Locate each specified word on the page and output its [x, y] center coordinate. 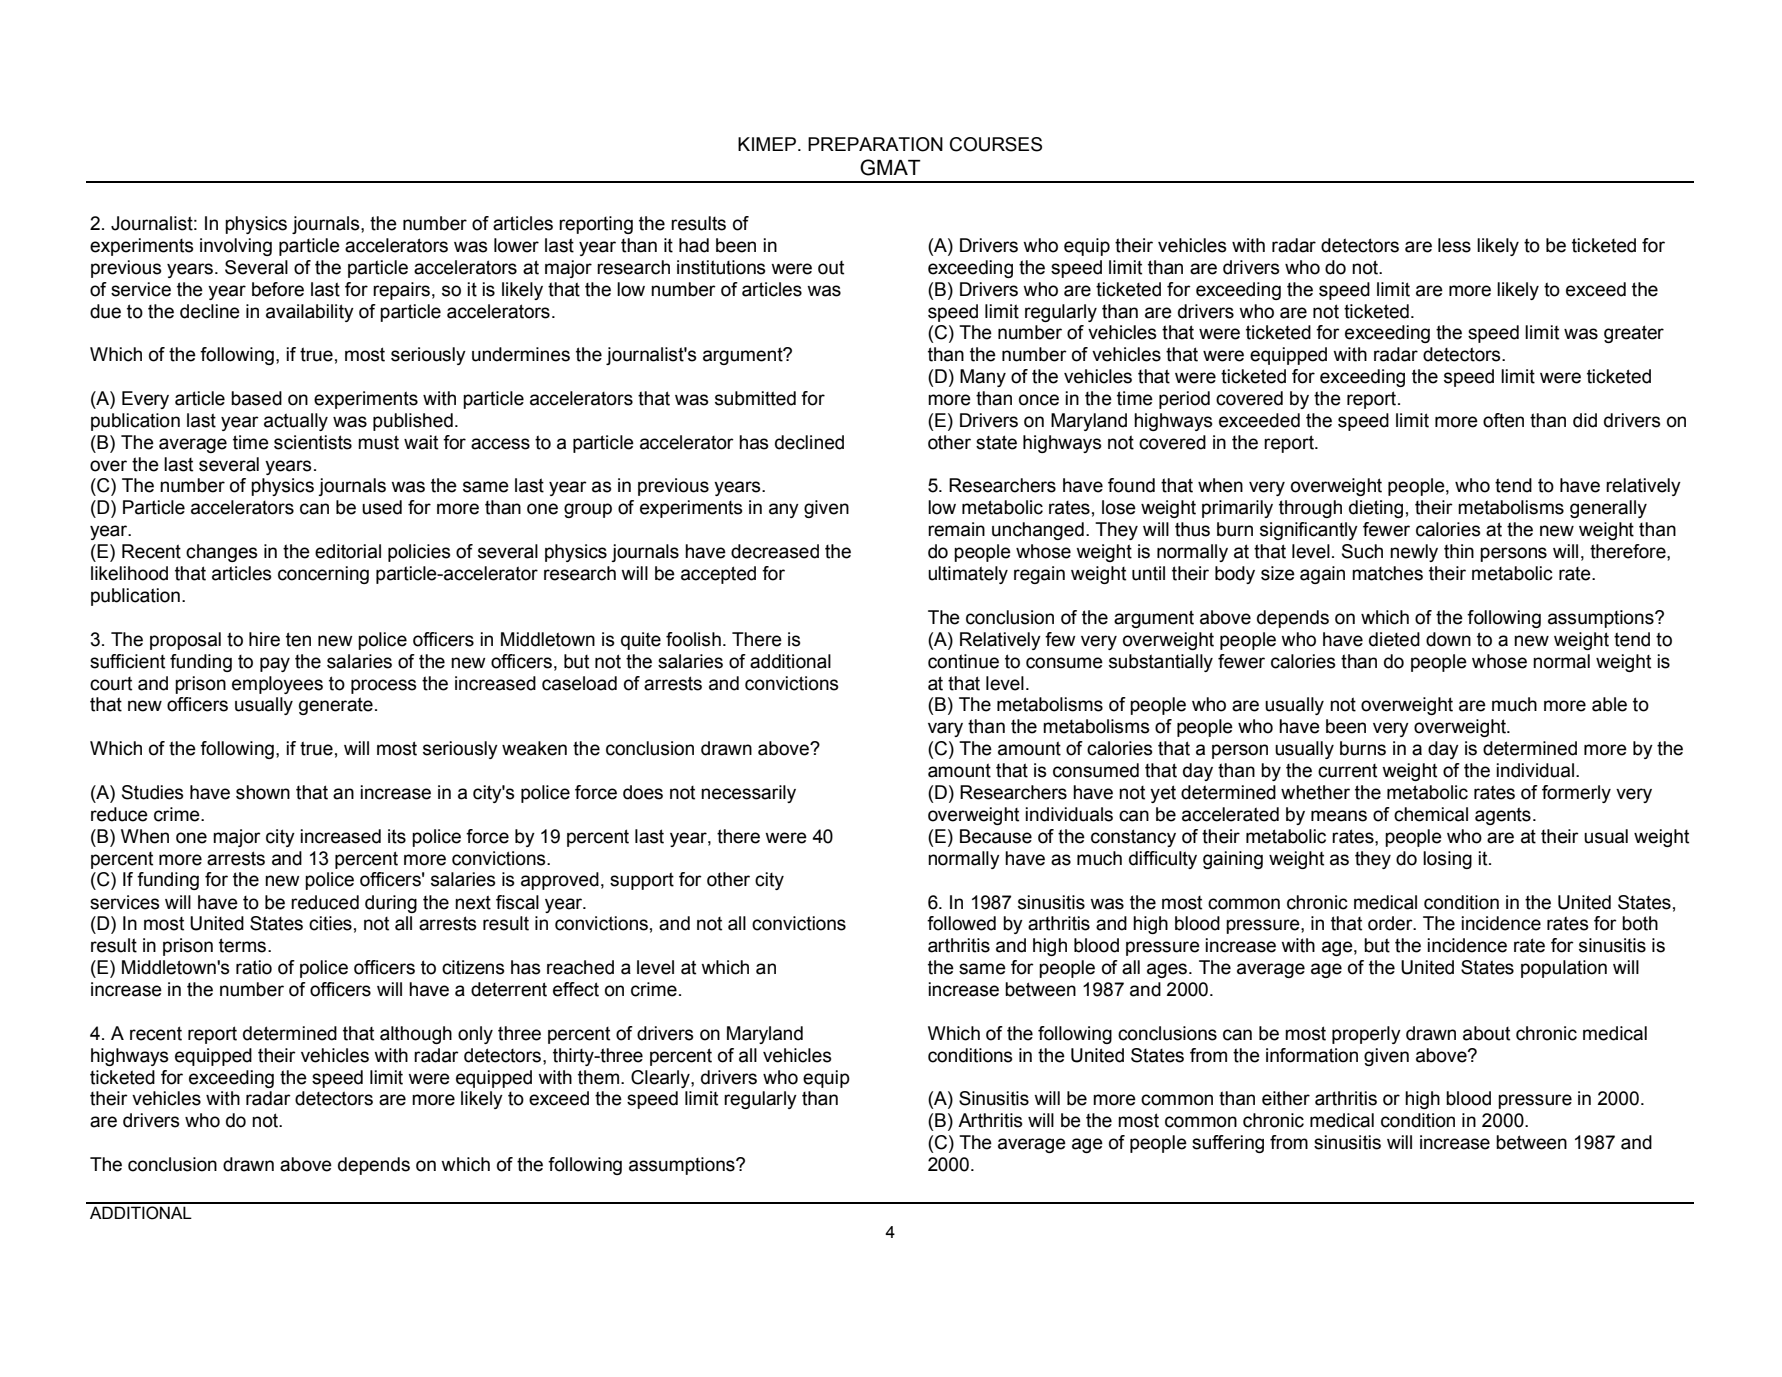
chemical [1431, 814]
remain [956, 529]
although [416, 1035]
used [382, 507]
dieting [1376, 509]
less [1454, 245]
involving [236, 247]
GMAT [890, 167]
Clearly [661, 1079]
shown [263, 792]
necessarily [748, 794]
